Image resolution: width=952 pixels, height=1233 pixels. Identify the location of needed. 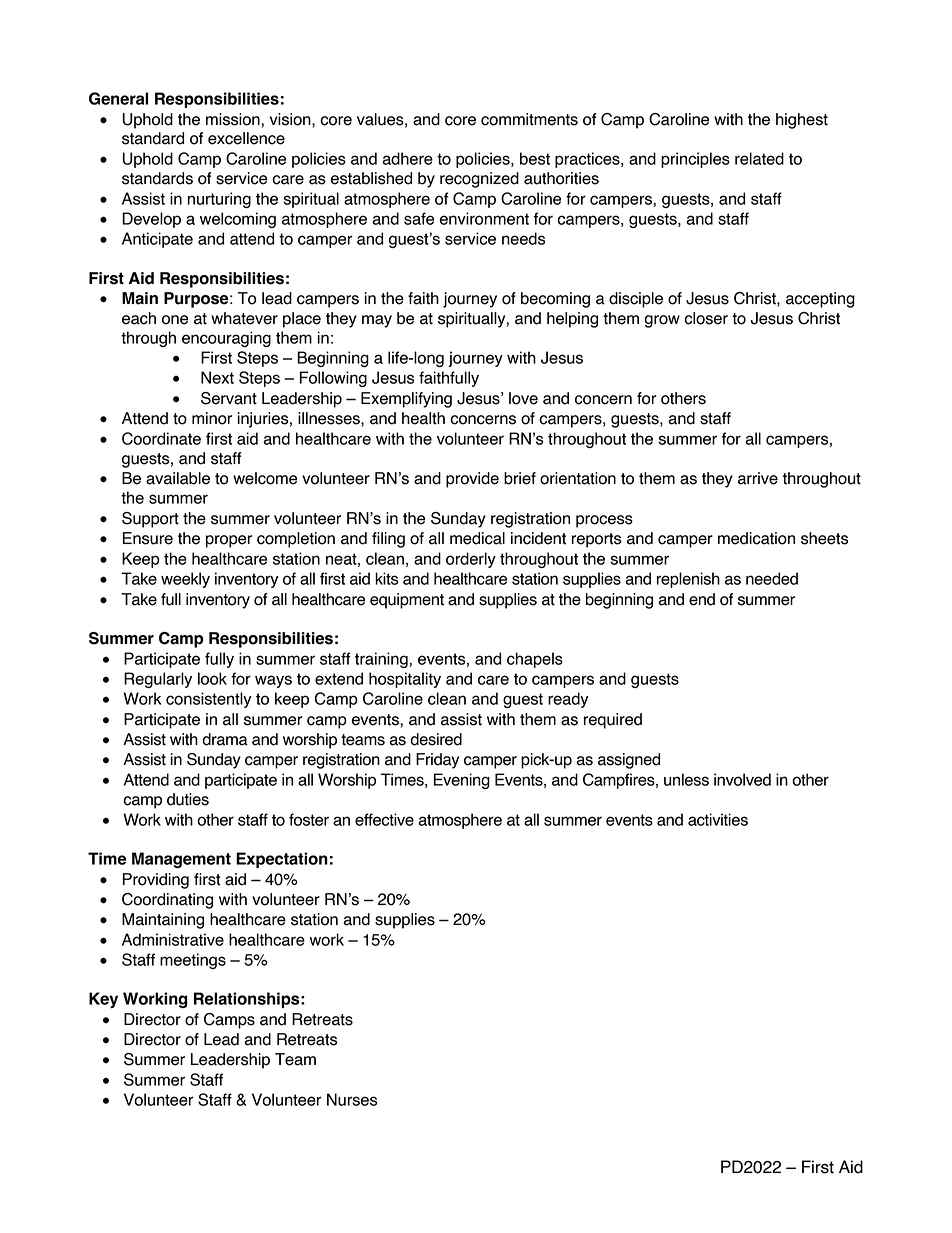
(772, 578).
